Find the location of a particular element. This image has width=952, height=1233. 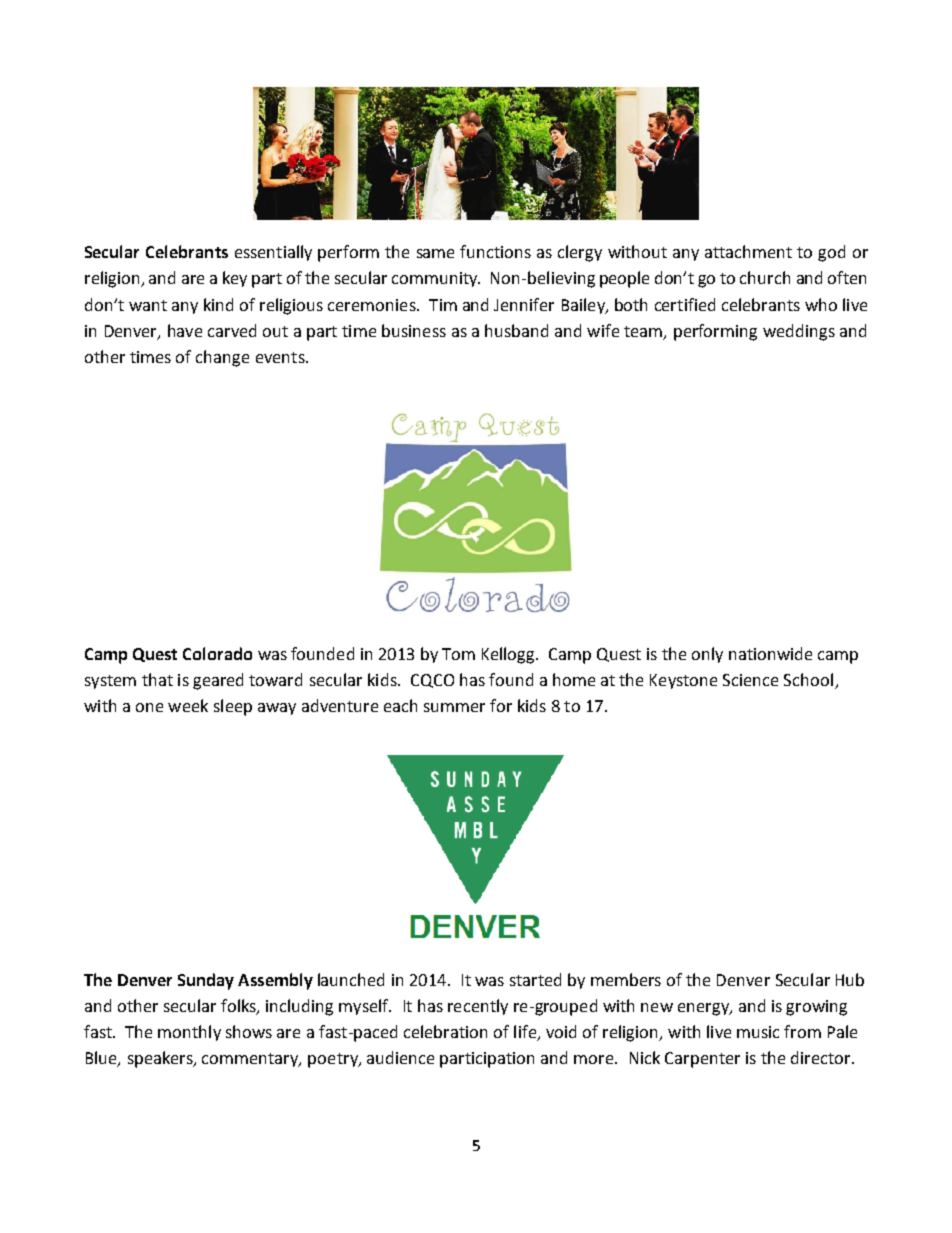

Colorado is located at coordinates (217, 653).
